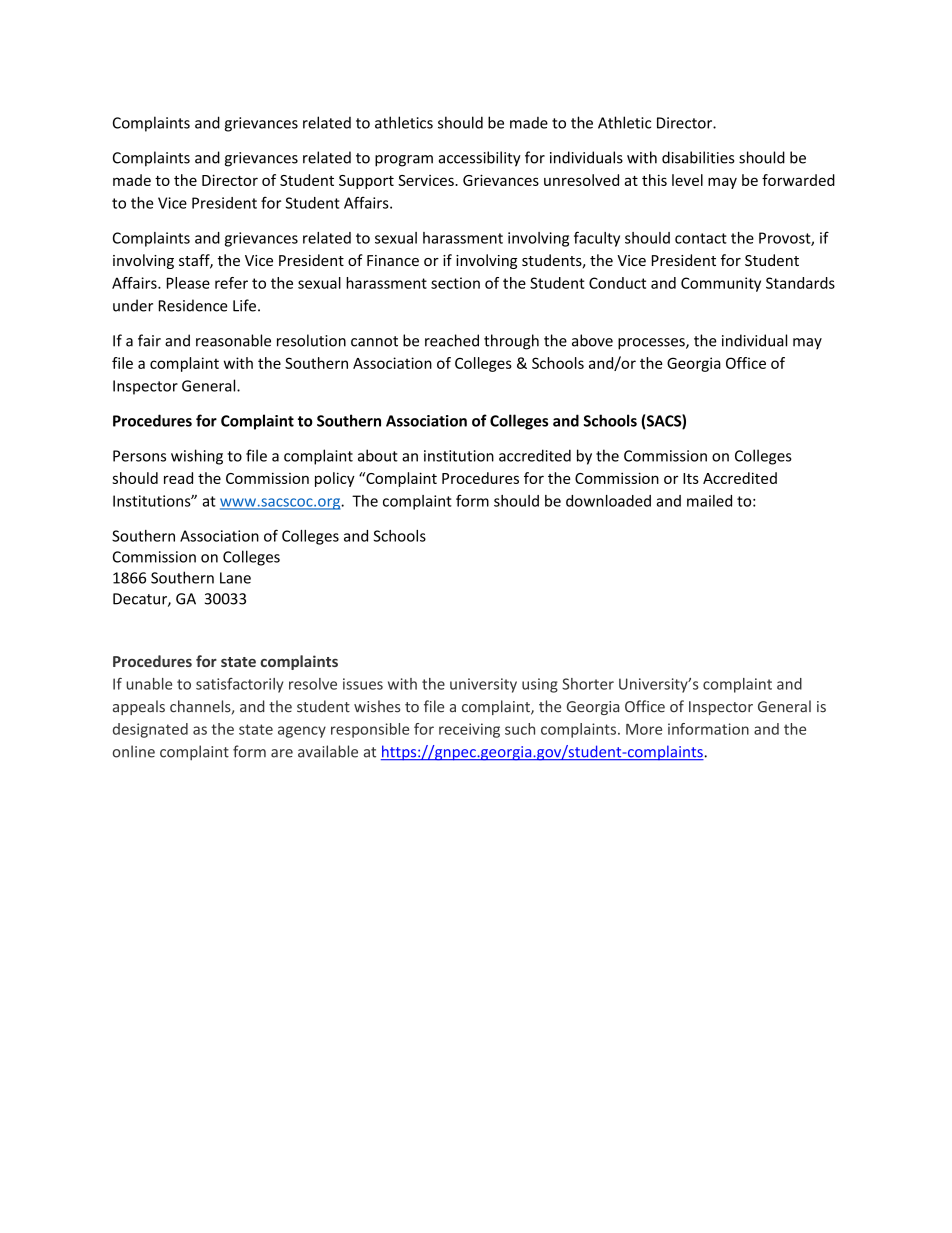 This page has height=1233, width=952. Describe the element at coordinates (150, 730) in the page. I see `designated` at that location.
